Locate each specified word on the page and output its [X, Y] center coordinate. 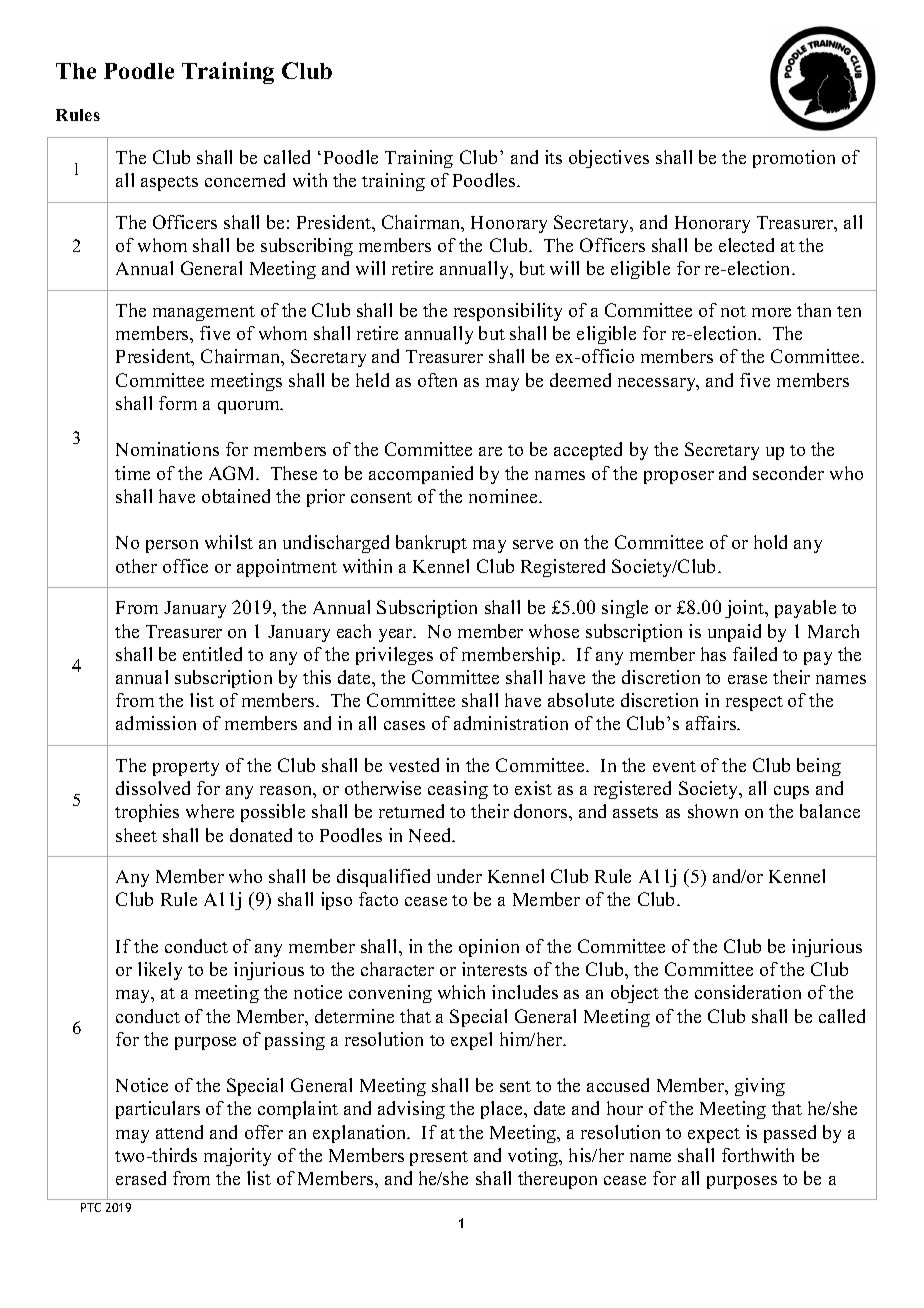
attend [179, 1132]
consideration [748, 992]
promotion [794, 159]
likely [160, 971]
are [490, 451]
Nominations [167, 449]
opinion [489, 948]
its [553, 157]
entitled [212, 654]
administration [511, 723]
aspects [169, 183]
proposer [679, 477]
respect [754, 703]
